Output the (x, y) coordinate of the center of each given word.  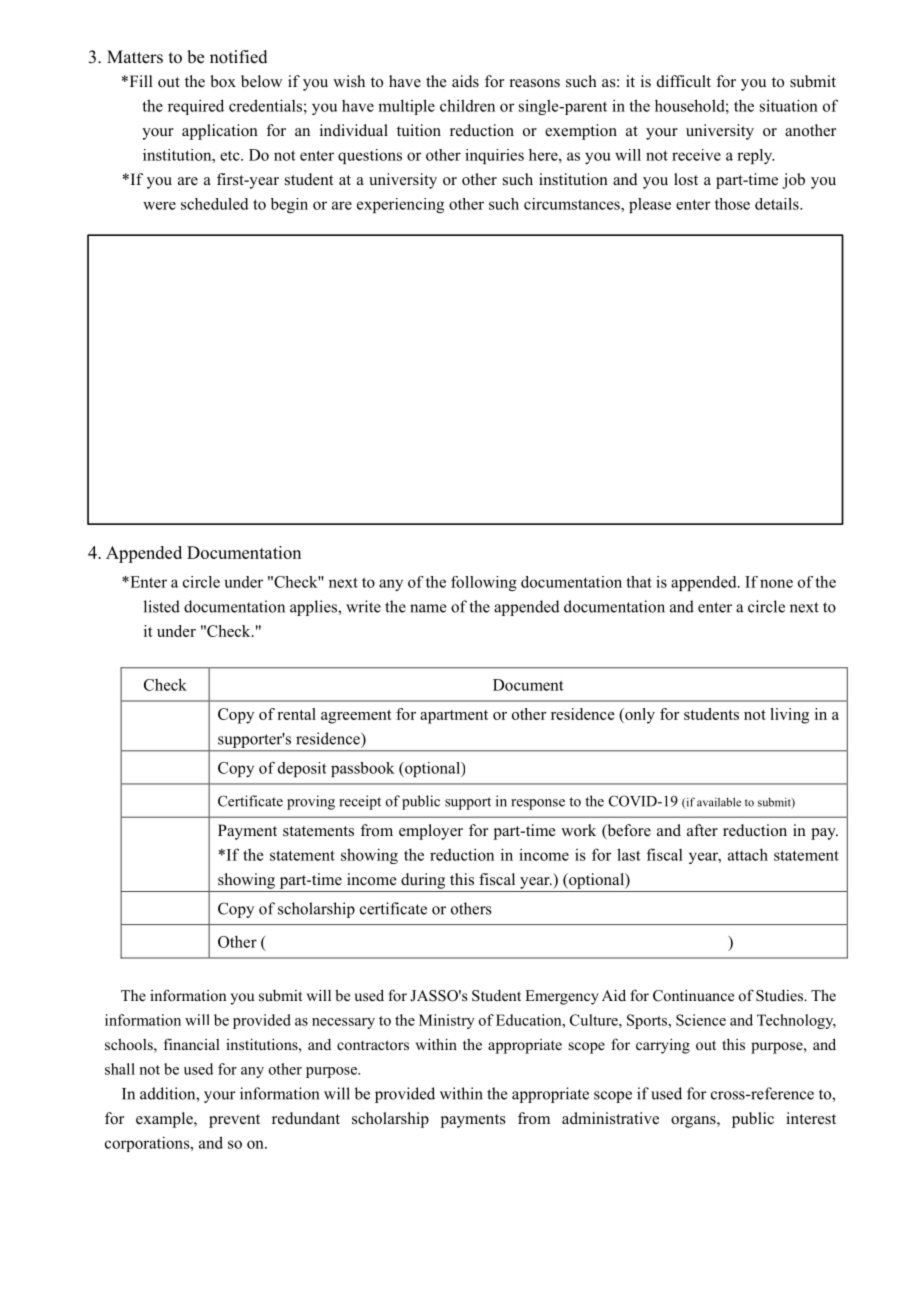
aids (465, 81)
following (484, 583)
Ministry (447, 1021)
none (776, 583)
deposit (302, 769)
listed (162, 606)
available (719, 802)
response (538, 804)
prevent (234, 1121)
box (223, 81)
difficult (684, 81)
